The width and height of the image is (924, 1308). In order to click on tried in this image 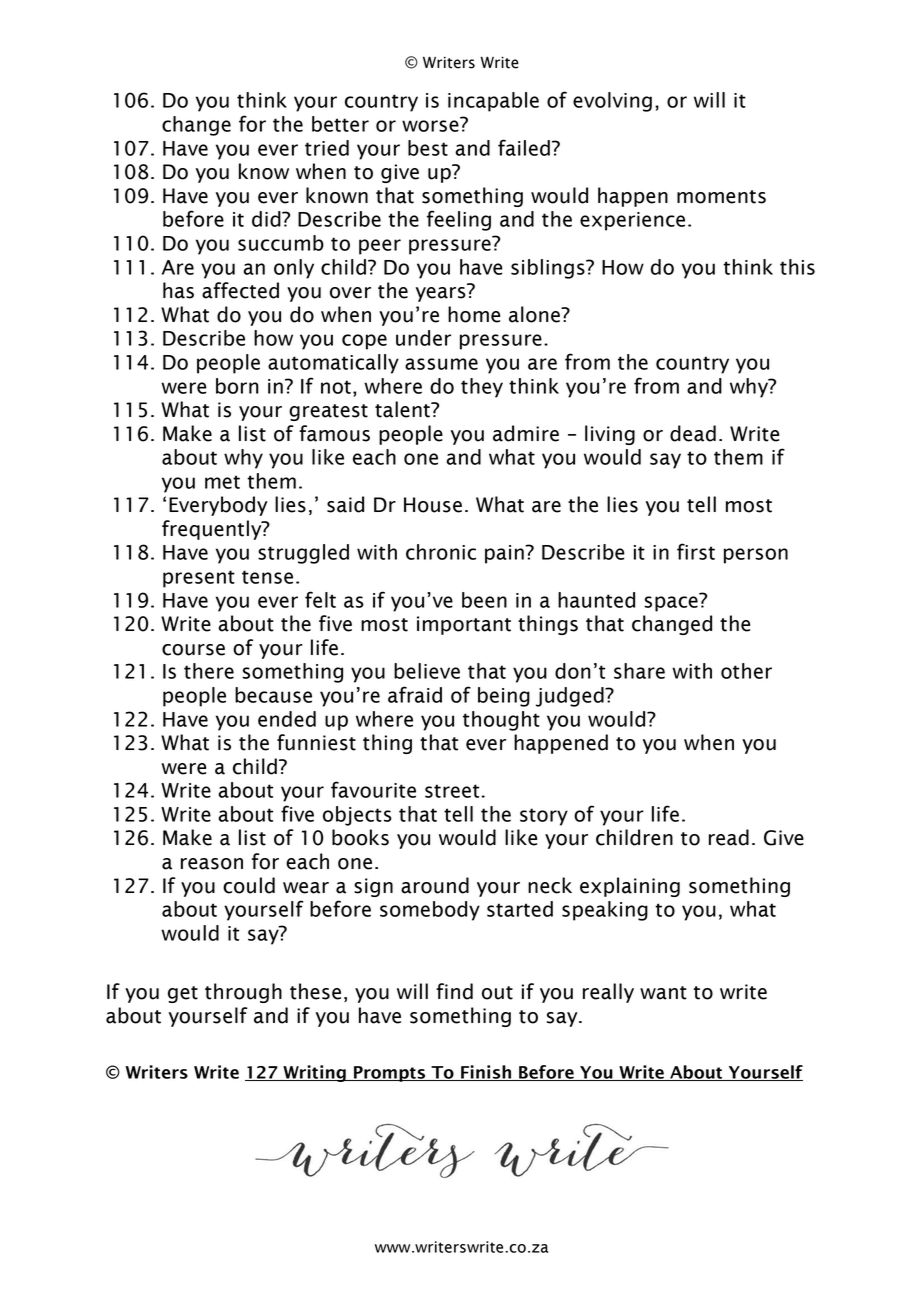, I will do `click(327, 148)`.
